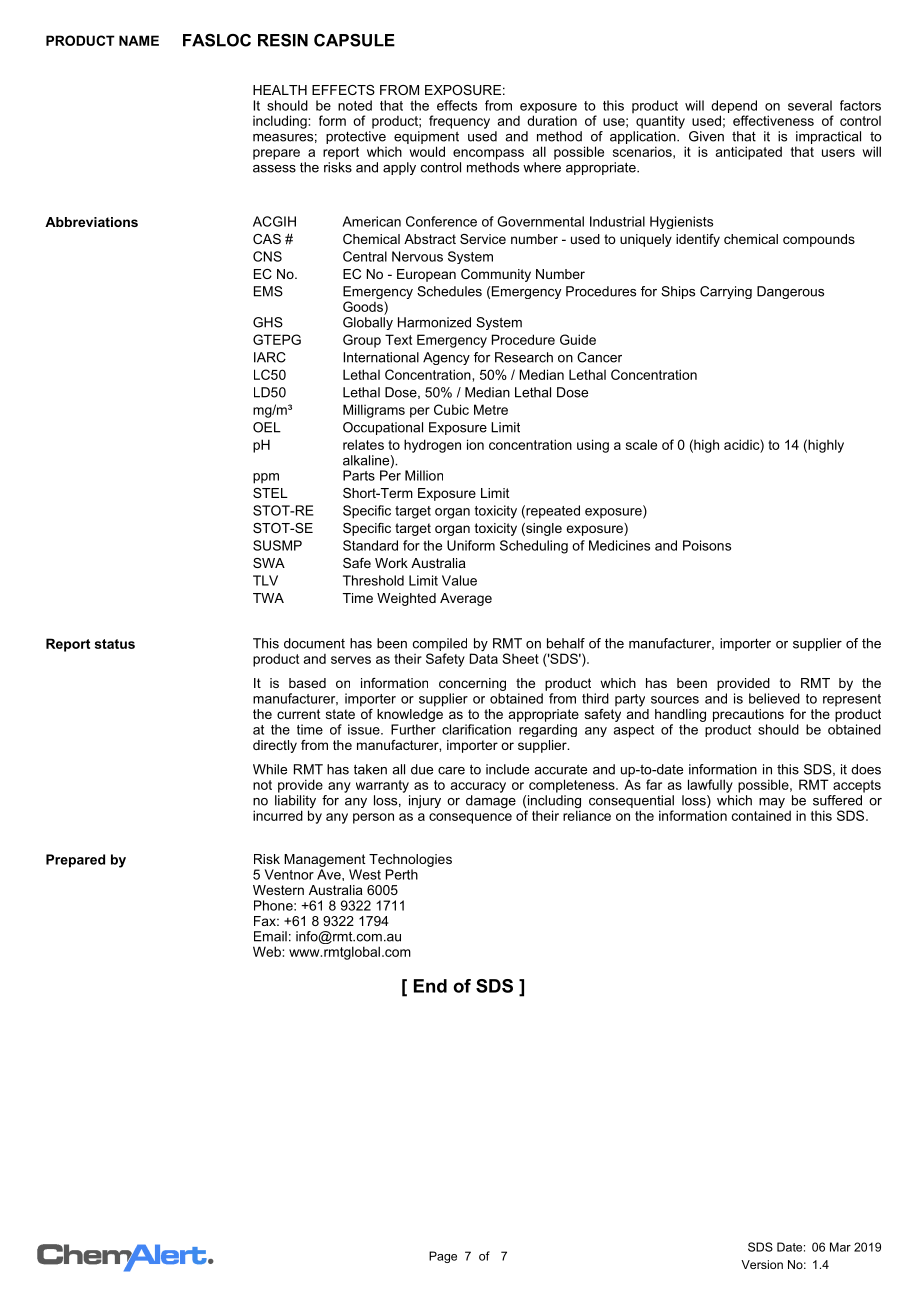 The width and height of the screenshot is (924, 1308). Describe the element at coordinates (810, 105) in the screenshot. I see `several` at that location.
